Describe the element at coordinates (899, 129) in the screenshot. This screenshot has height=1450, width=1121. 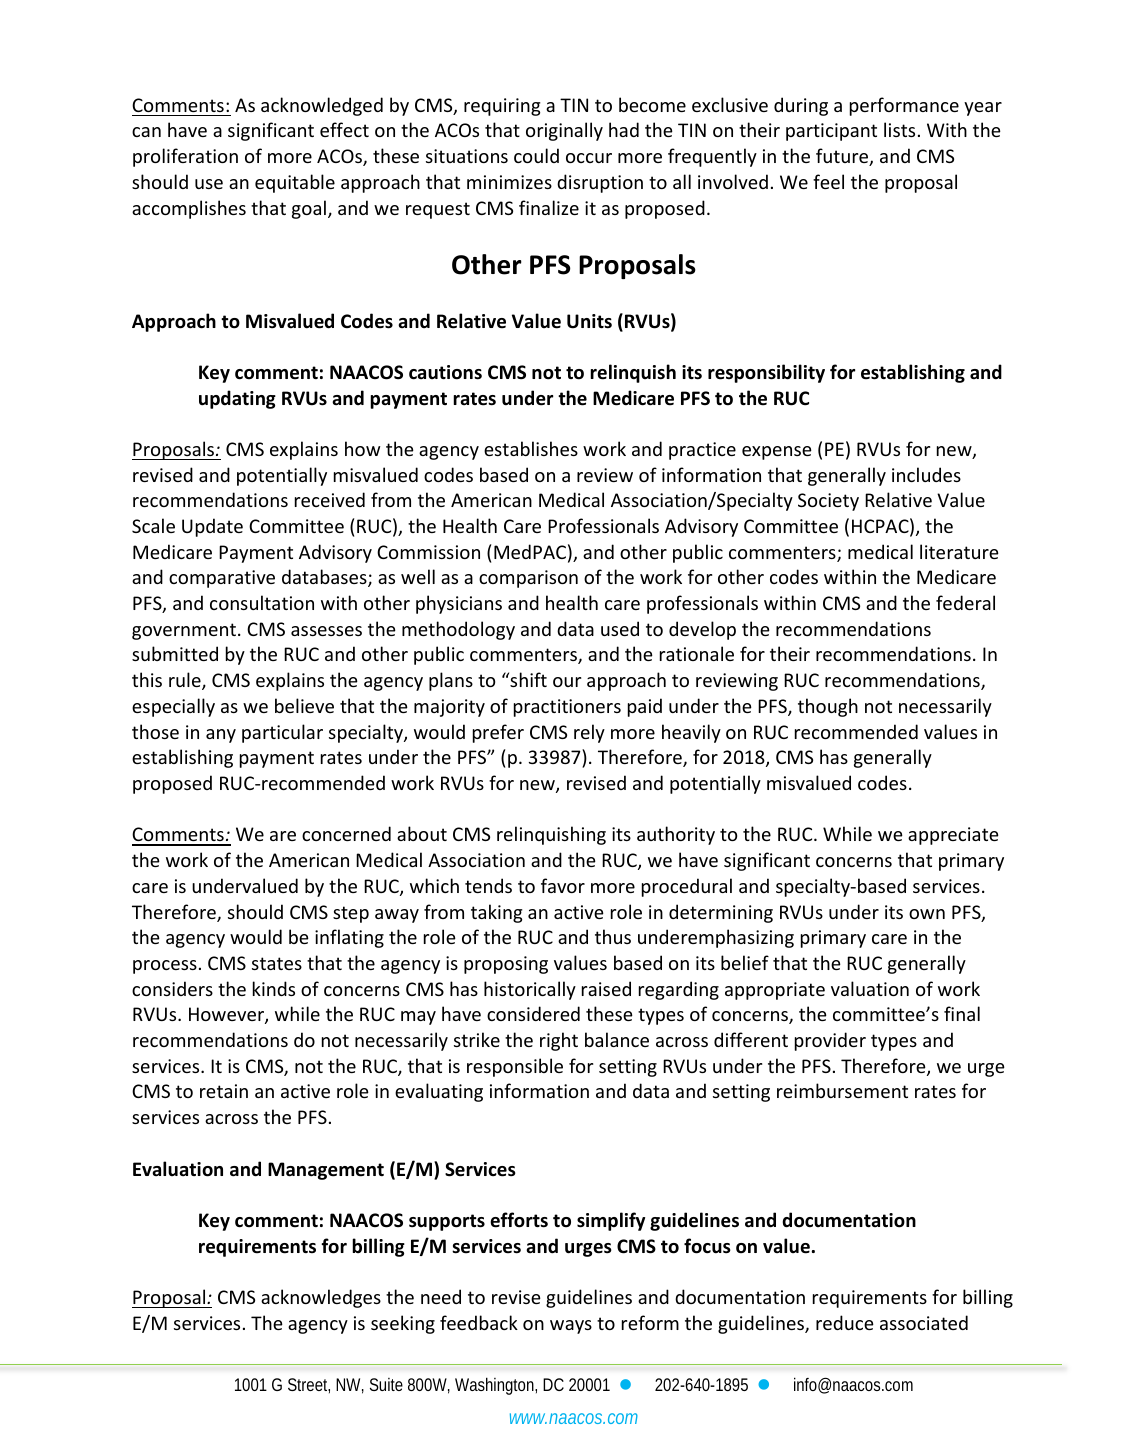
I see `lists` at that location.
